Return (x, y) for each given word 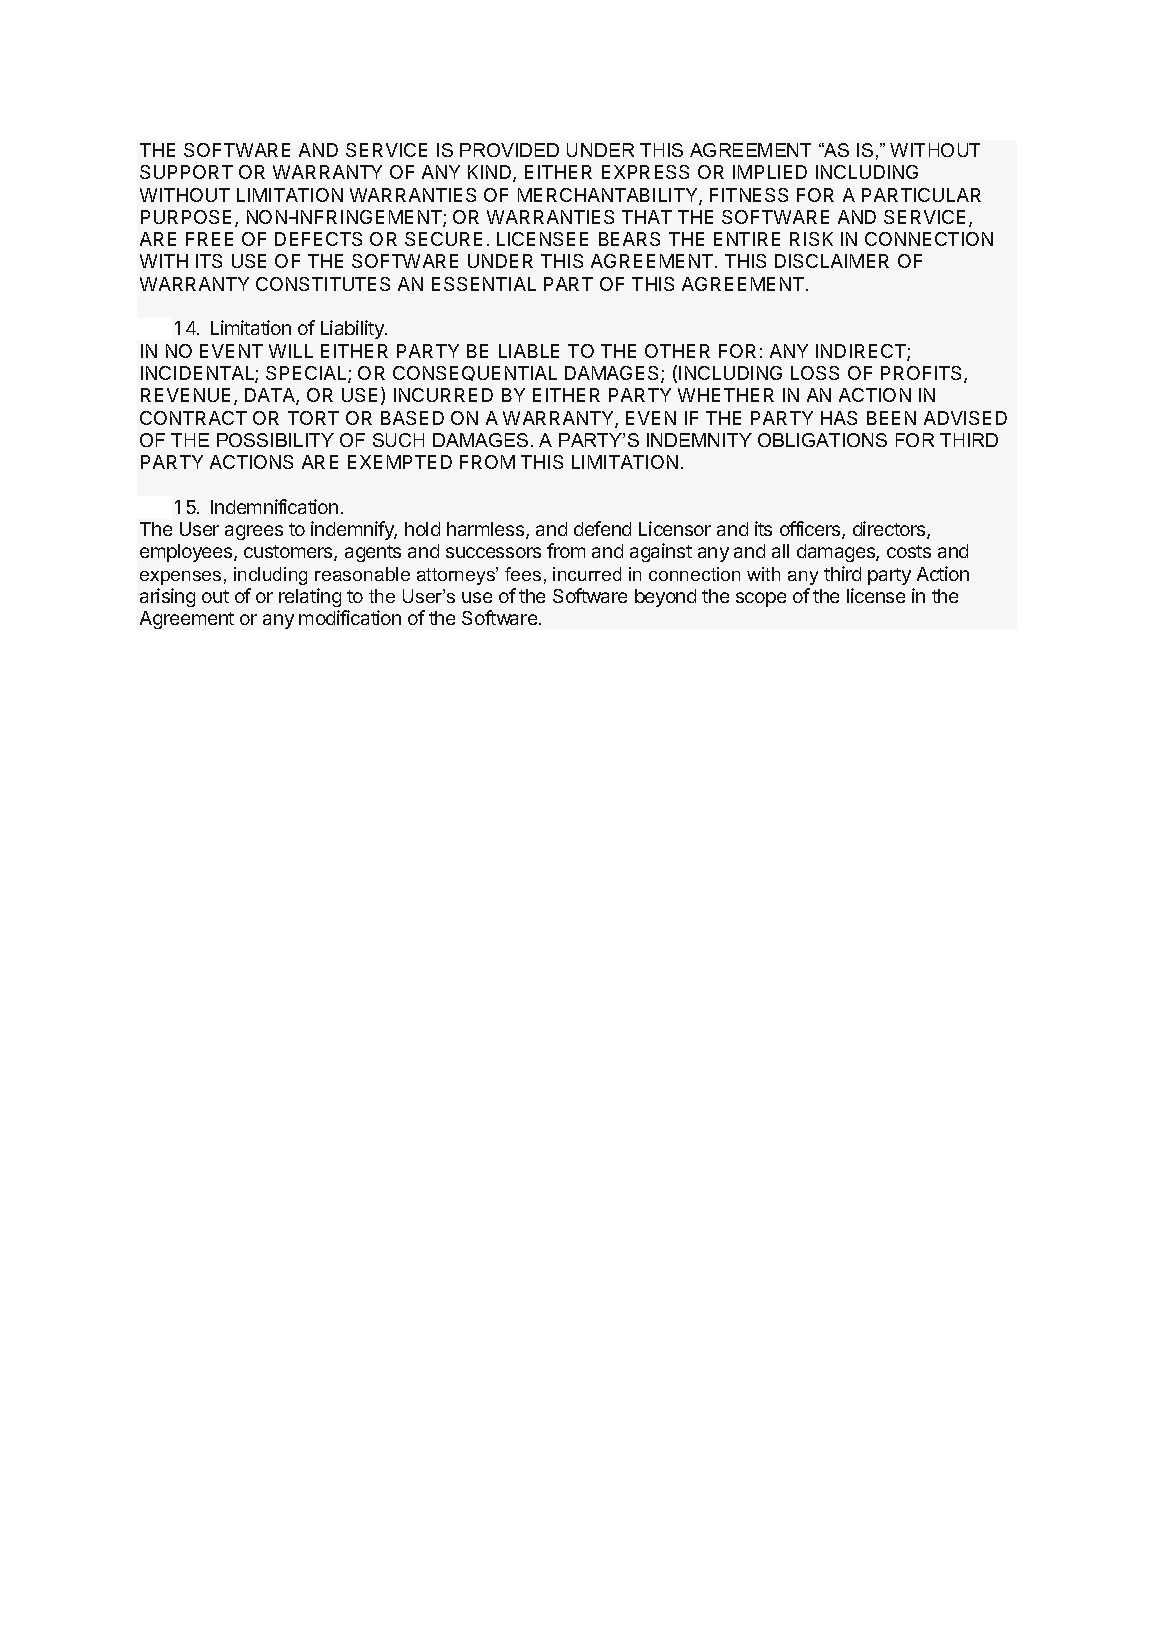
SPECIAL (307, 374)
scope (761, 599)
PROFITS (923, 374)
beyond (665, 598)
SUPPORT (186, 172)
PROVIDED (509, 150)
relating (310, 597)
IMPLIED (770, 172)
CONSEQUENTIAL (475, 373)
